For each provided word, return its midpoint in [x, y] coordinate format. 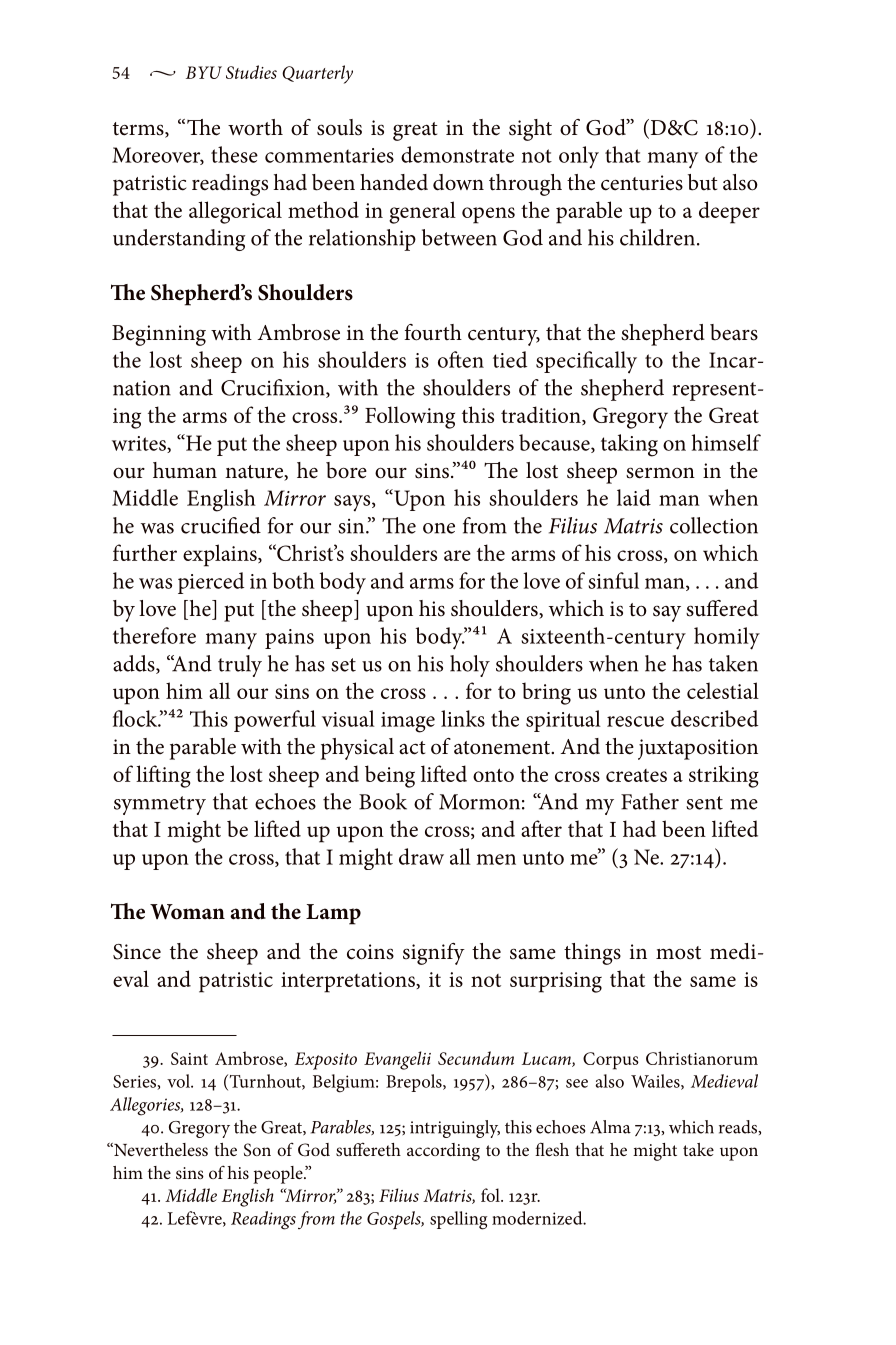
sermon [660, 473]
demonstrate [457, 154]
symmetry [160, 805]
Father [650, 801]
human [185, 470]
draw [421, 856]
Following [410, 417]
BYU [204, 72]
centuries [642, 183]
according [443, 1152]
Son [257, 1150]
